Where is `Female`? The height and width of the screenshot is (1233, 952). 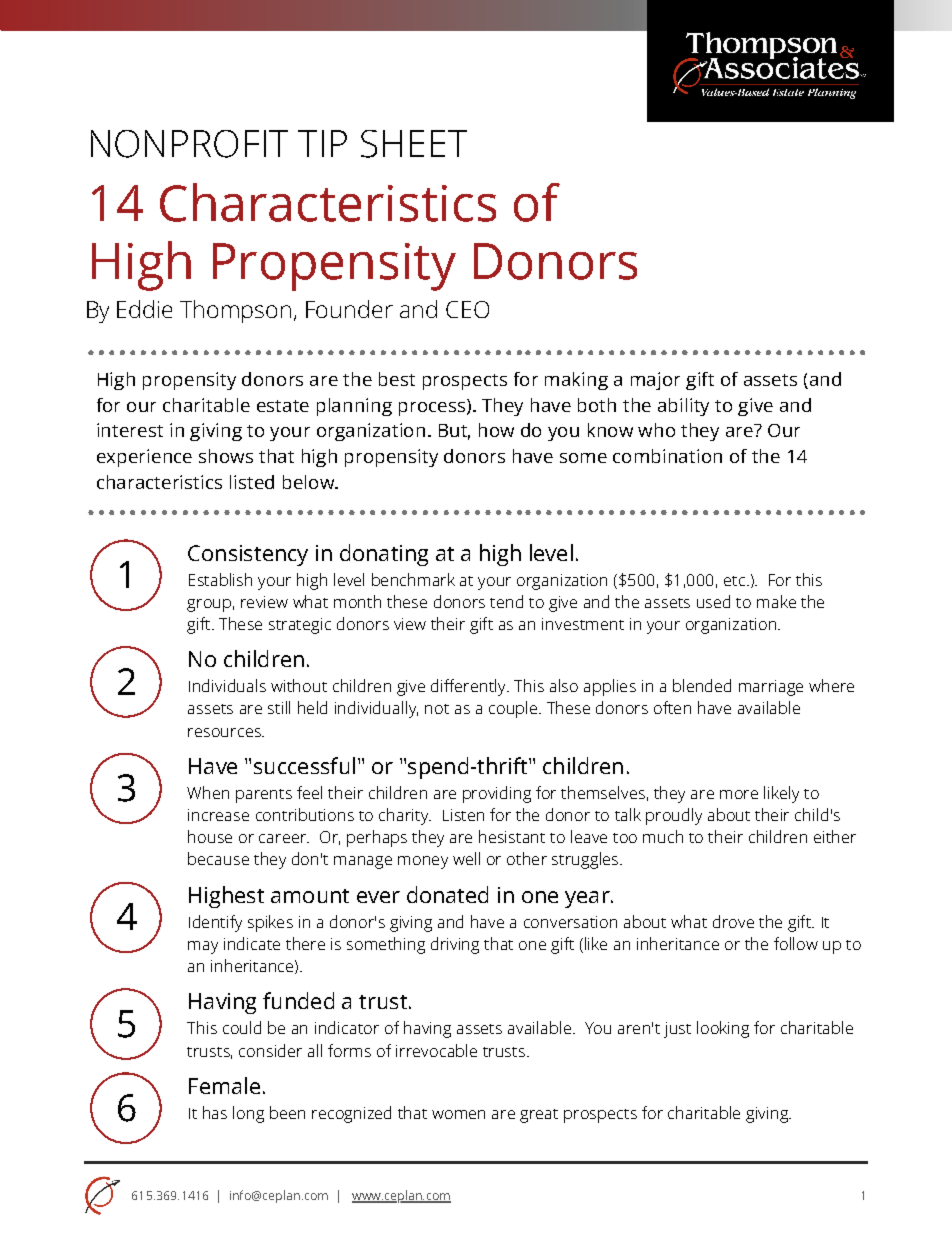
Female is located at coordinates (224, 1085).
